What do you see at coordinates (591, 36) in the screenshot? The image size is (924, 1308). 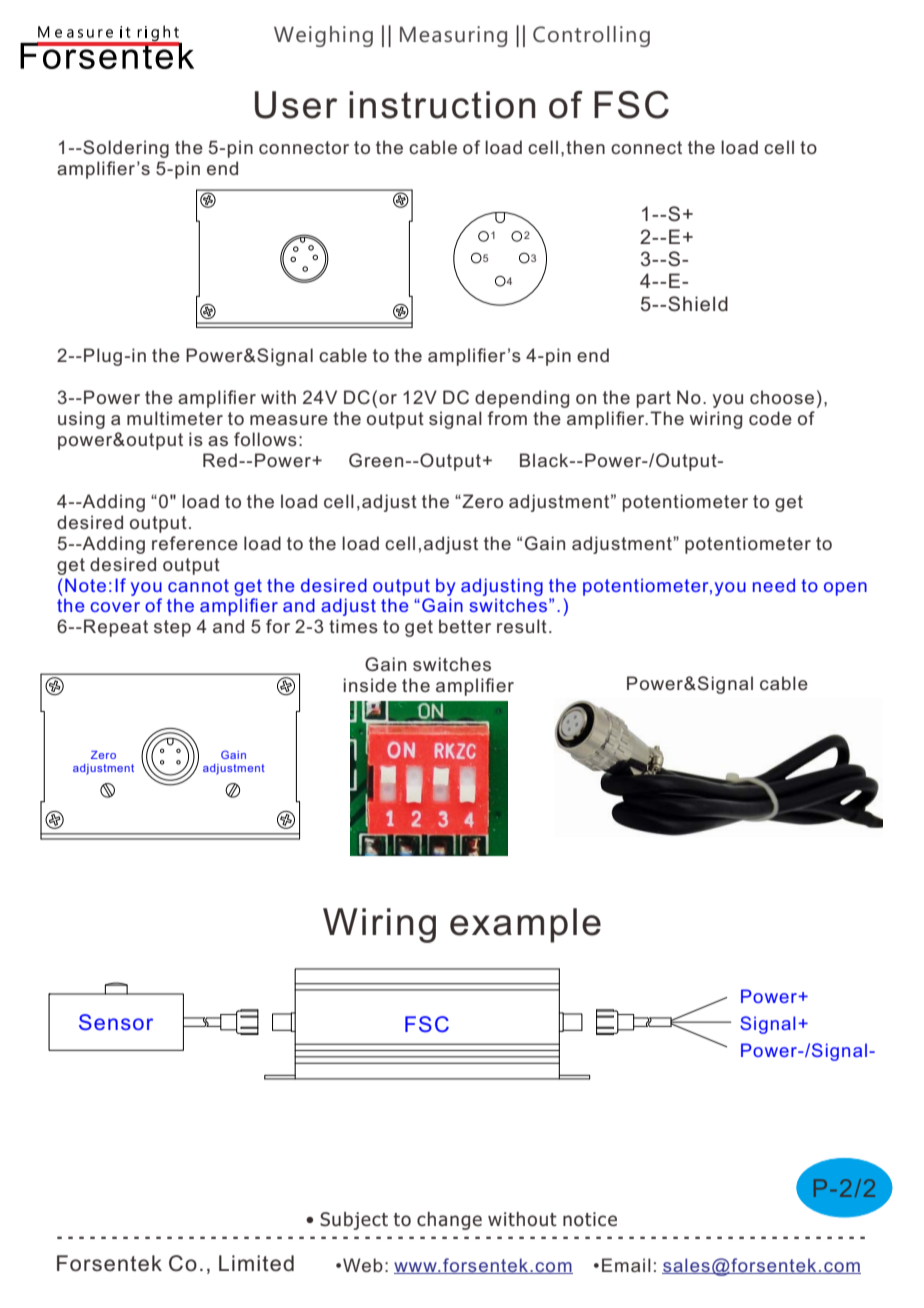 I see `Controlling` at bounding box center [591, 36].
